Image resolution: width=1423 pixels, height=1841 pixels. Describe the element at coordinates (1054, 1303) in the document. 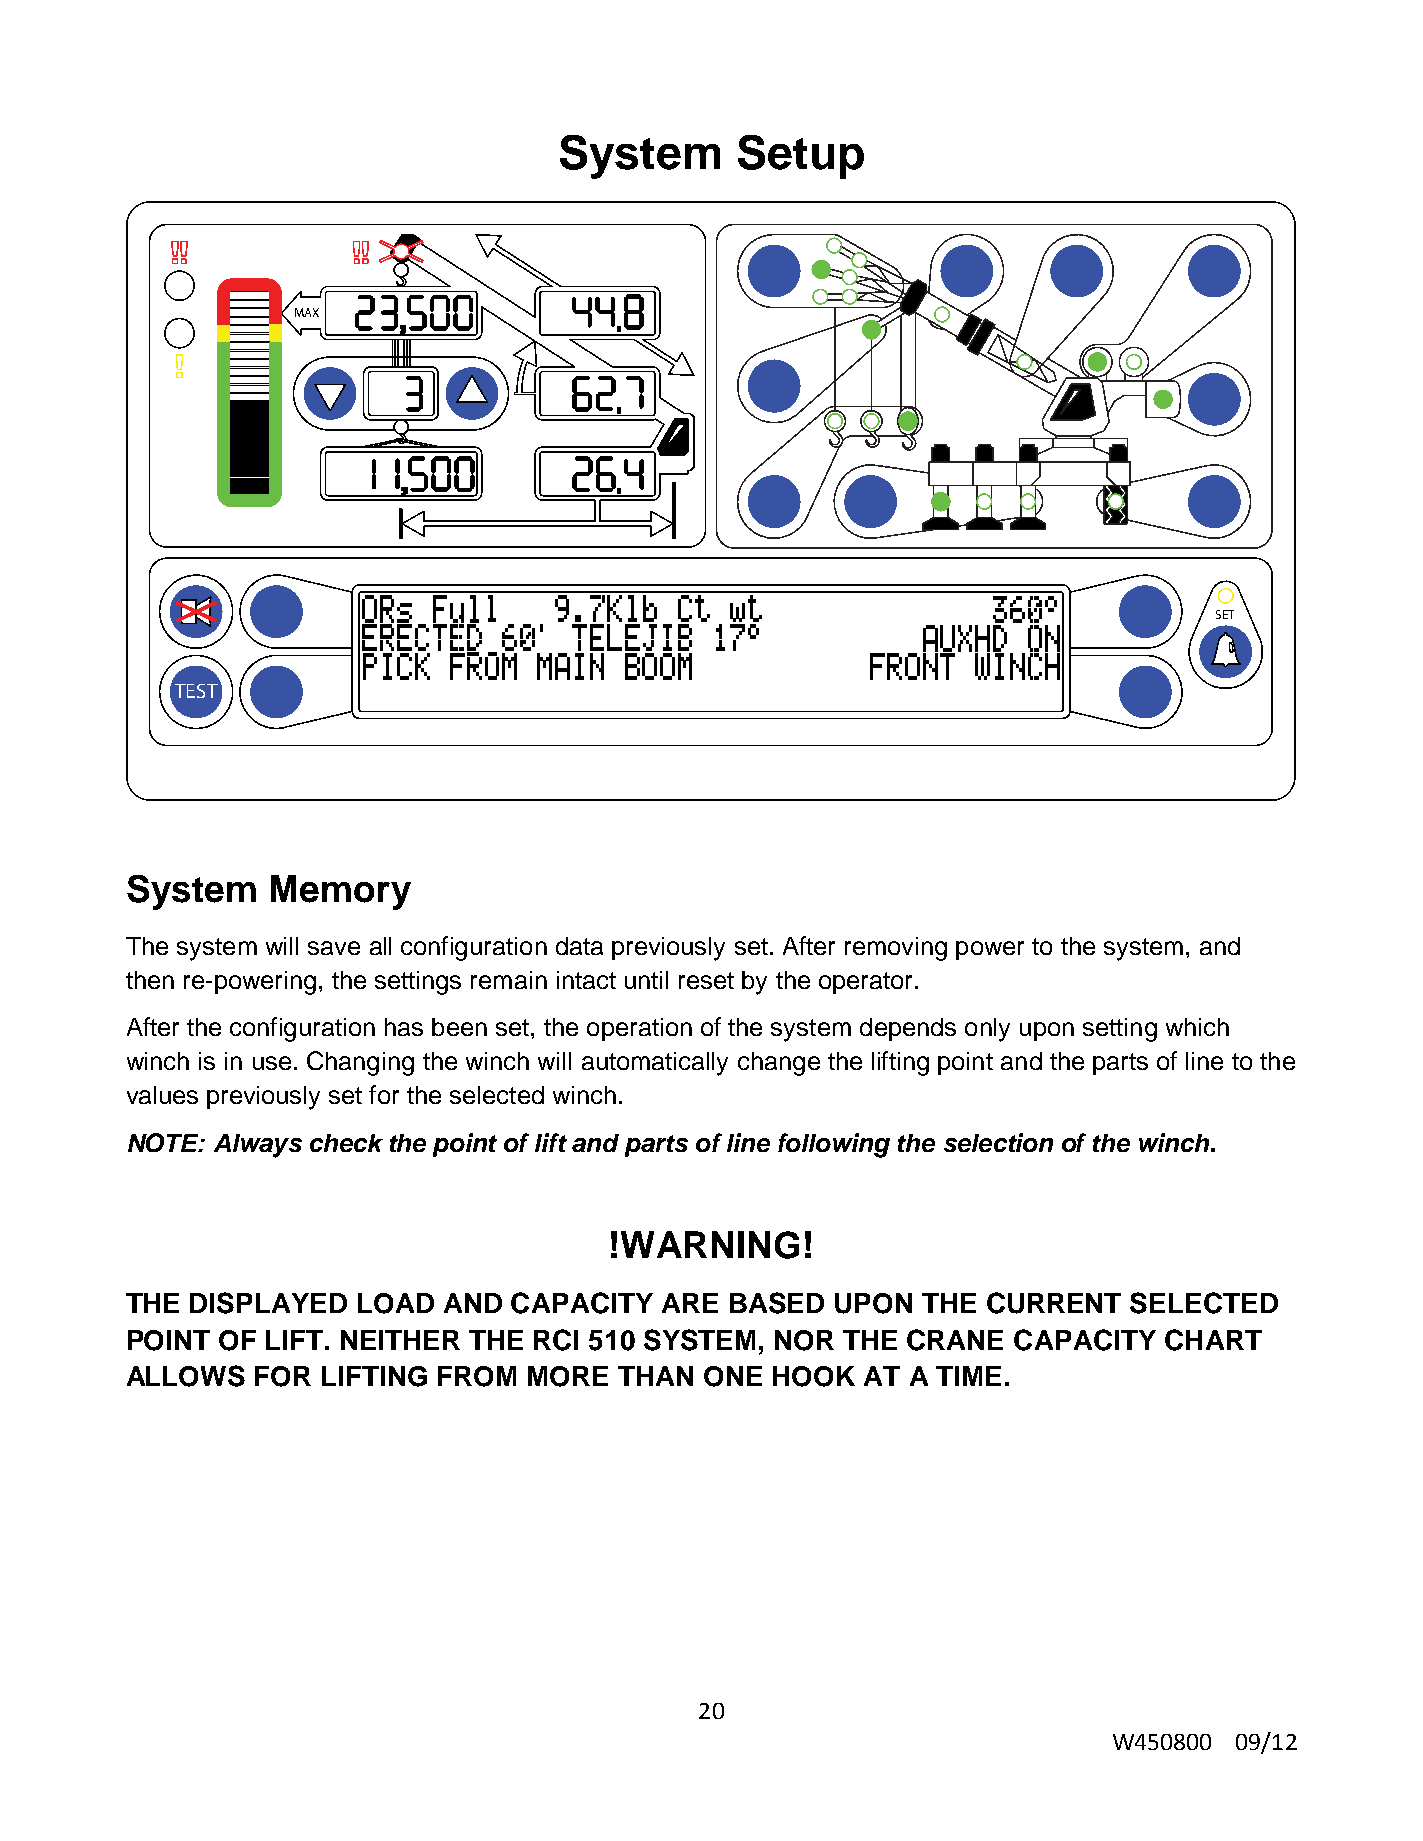

I see `CURRENT` at that location.
